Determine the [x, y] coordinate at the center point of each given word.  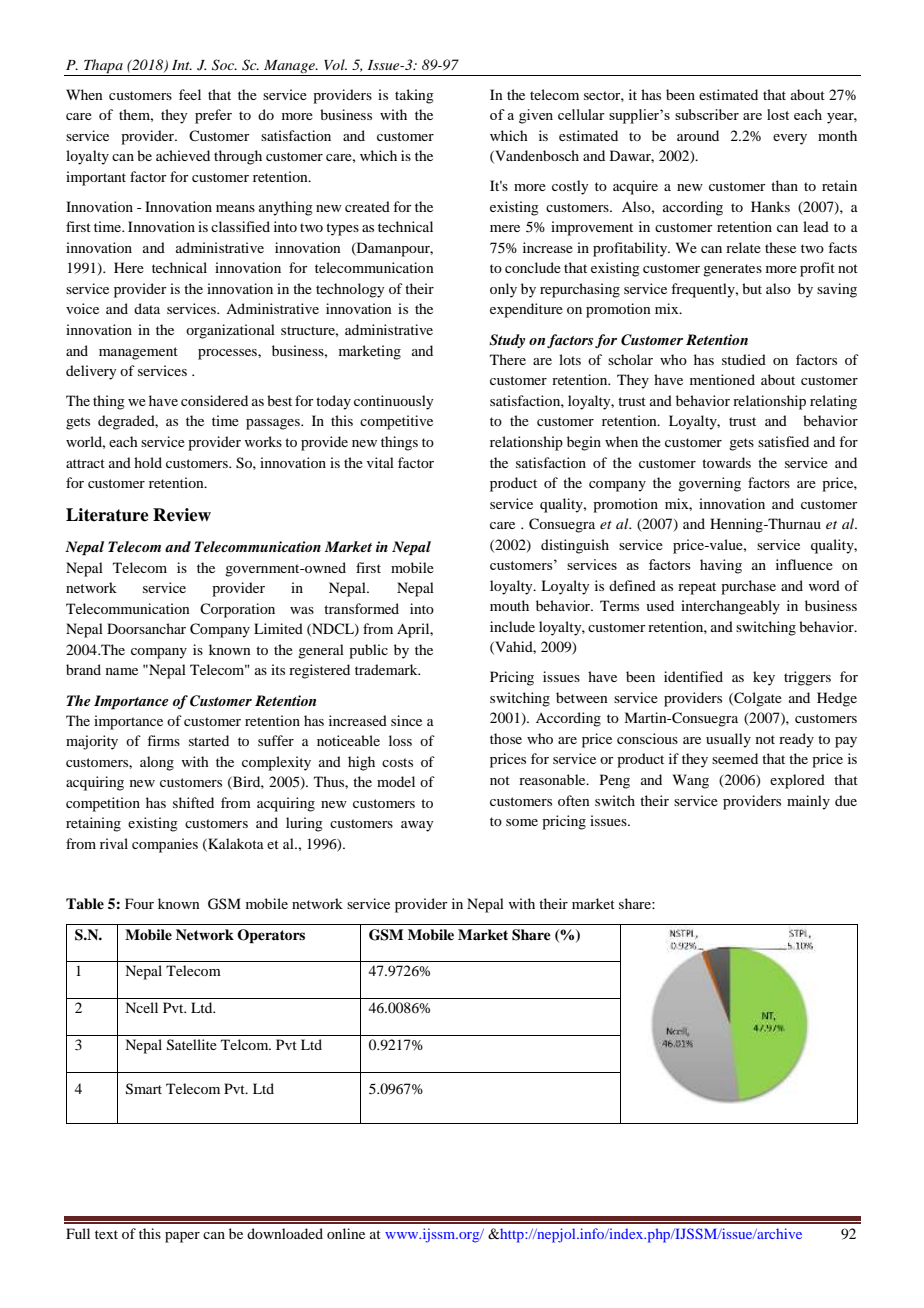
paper [182, 1237]
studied [744, 359]
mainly [808, 802]
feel [190, 94]
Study [507, 341]
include [512, 626]
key [764, 678]
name [122, 671]
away [417, 826]
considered [214, 400]
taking [414, 96]
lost [778, 114]
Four [139, 903]
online [346, 1233]
